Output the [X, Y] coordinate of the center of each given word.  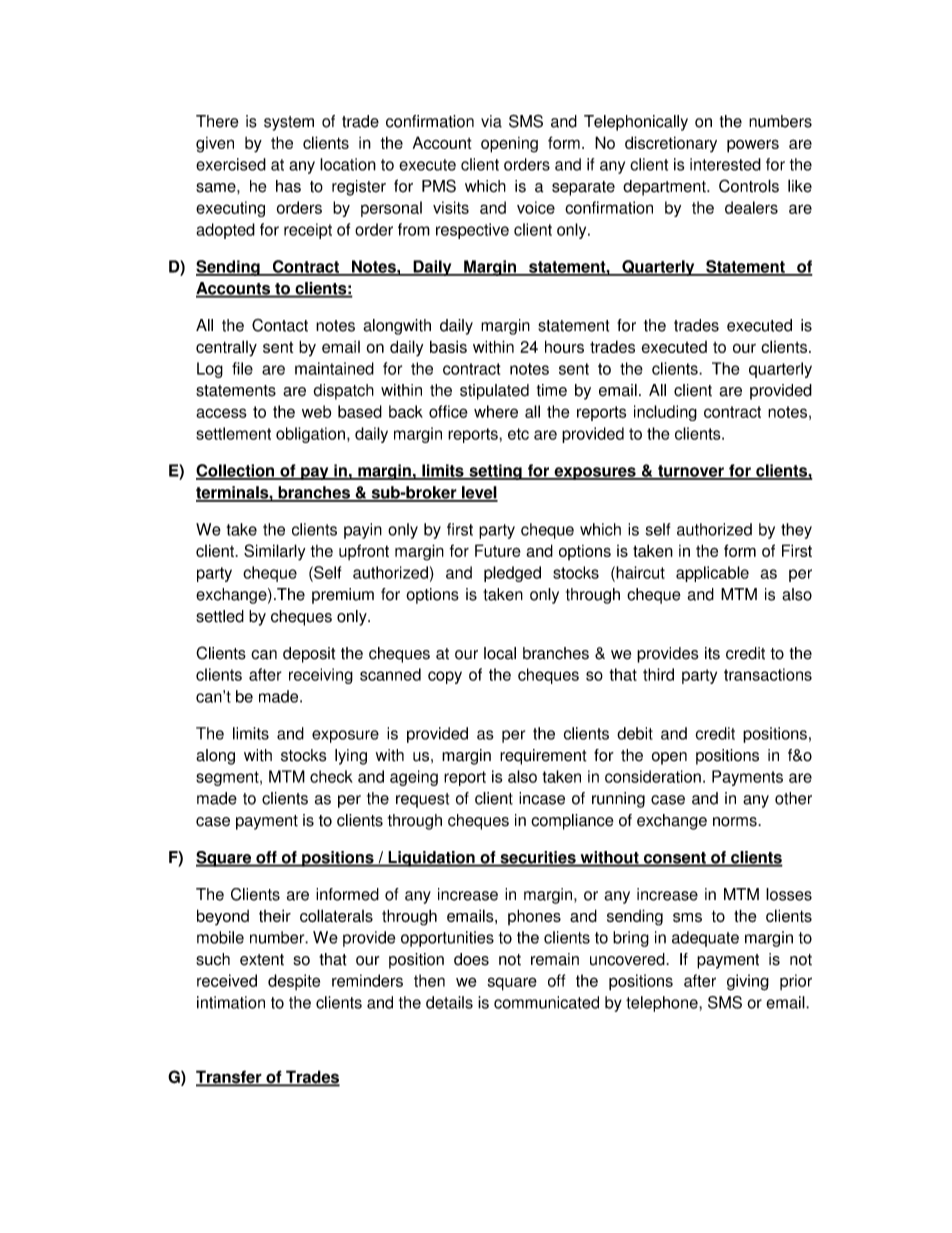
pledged [512, 574]
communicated [546, 1002]
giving [748, 982]
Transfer [230, 1078]
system [289, 123]
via [491, 121]
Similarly [274, 552]
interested [725, 164]
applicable [712, 574]
